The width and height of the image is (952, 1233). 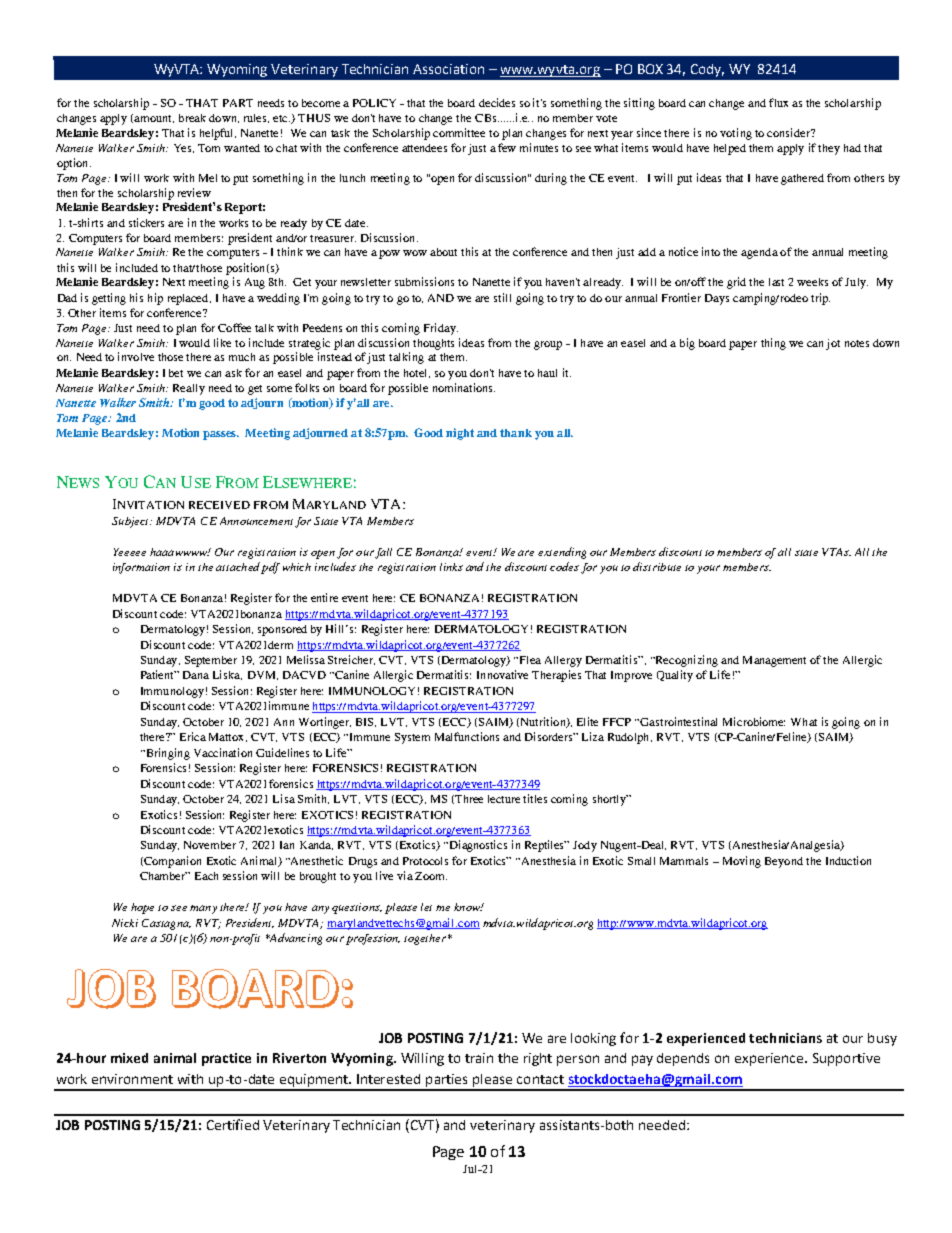 I want to click on amount, so click(x=154, y=119).
